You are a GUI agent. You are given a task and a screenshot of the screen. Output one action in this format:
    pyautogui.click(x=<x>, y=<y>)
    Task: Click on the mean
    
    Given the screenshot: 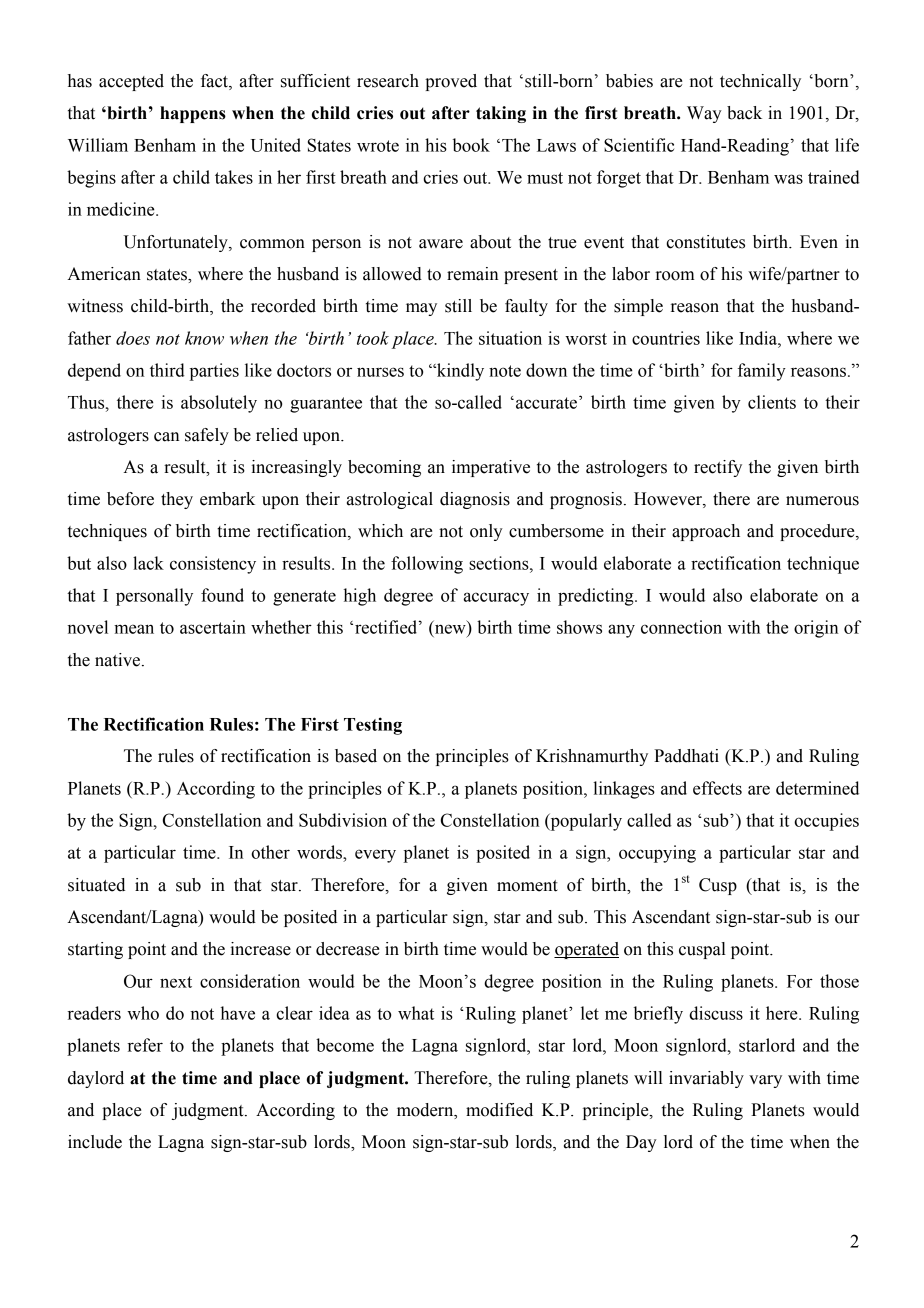 What is the action you would take?
    pyautogui.click(x=134, y=629)
